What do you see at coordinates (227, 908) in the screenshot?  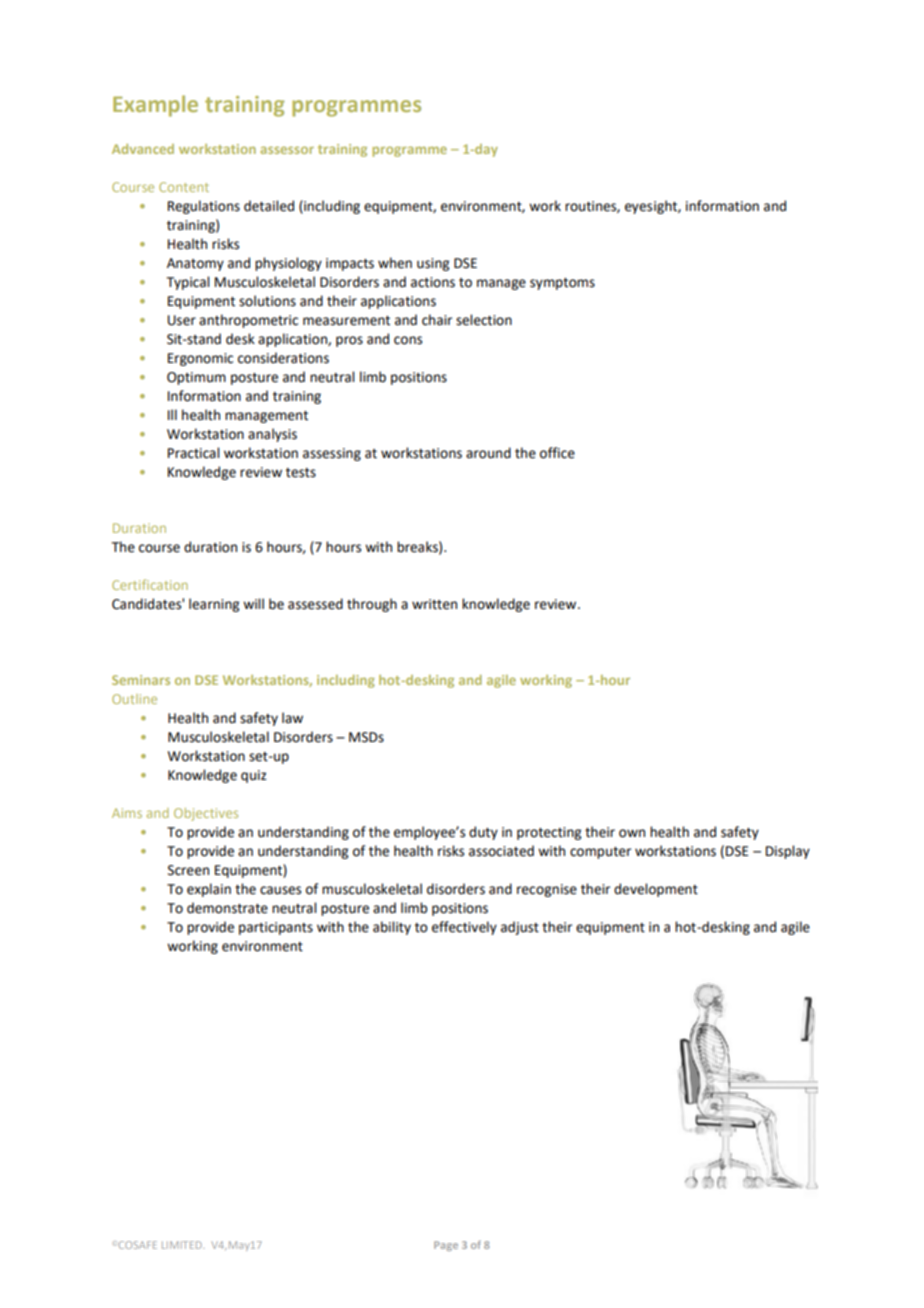 I see `demonstrate` at bounding box center [227, 908].
